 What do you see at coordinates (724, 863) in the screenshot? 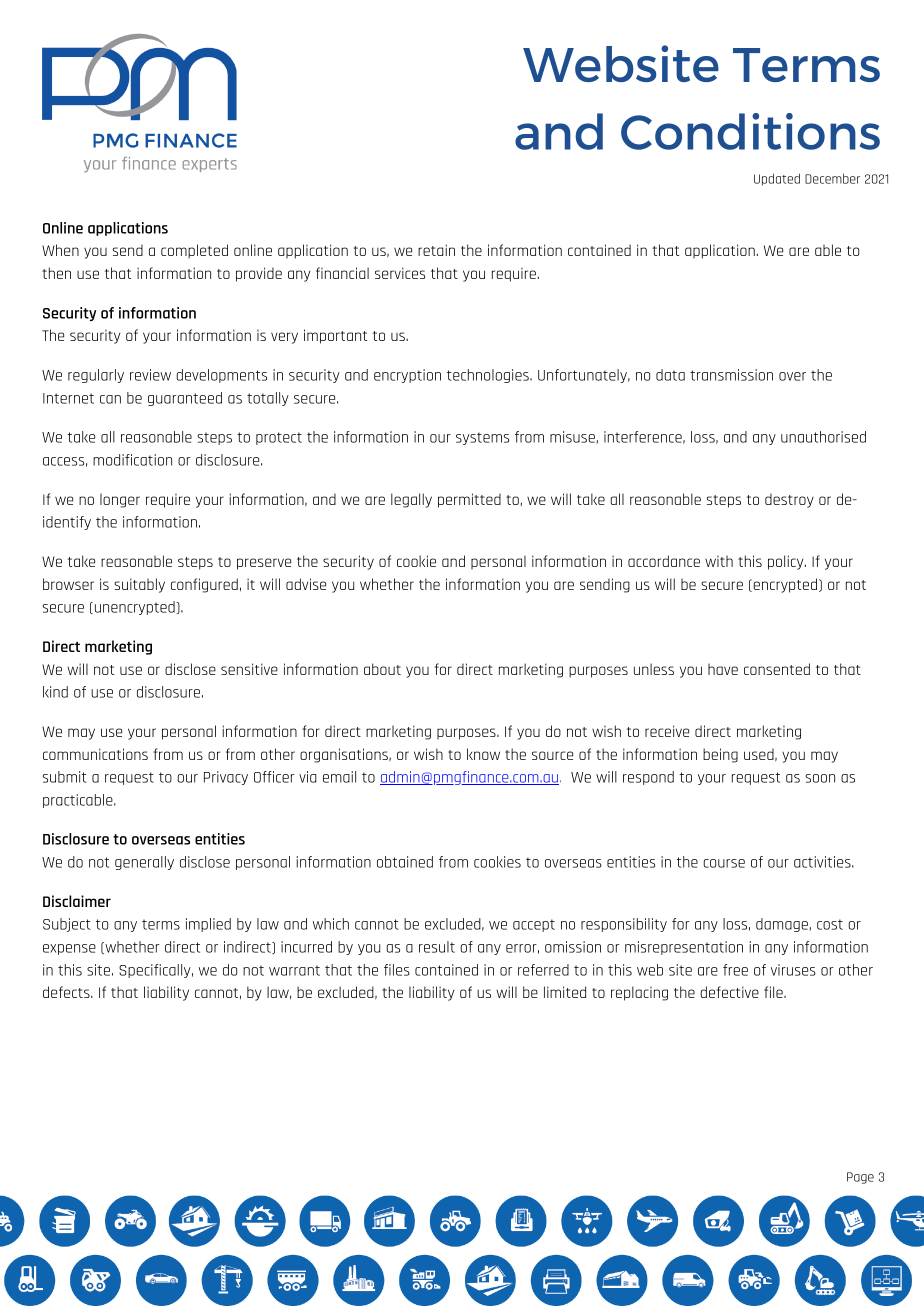
I see `course` at bounding box center [724, 863].
